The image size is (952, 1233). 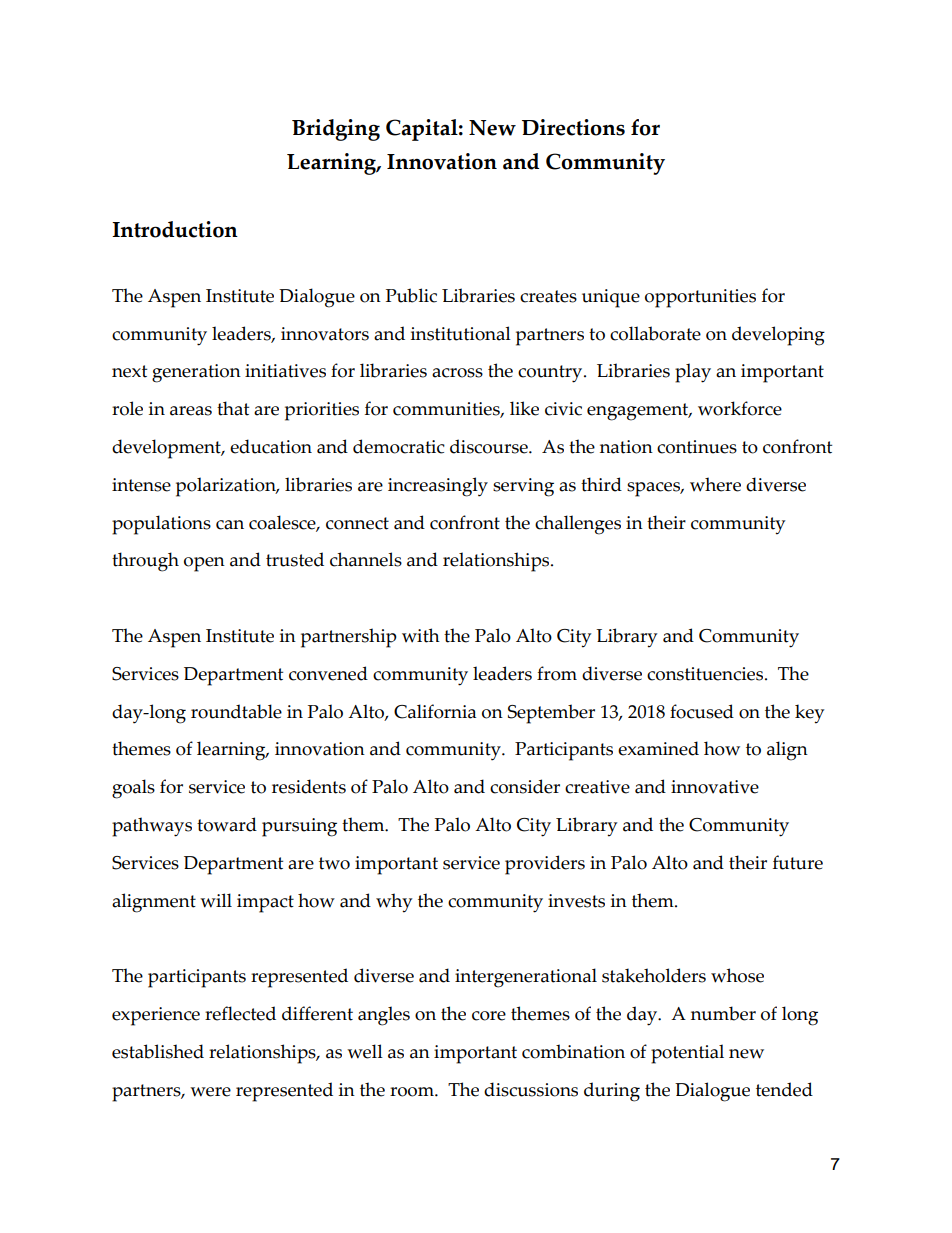 I want to click on opportunities, so click(x=700, y=298).
